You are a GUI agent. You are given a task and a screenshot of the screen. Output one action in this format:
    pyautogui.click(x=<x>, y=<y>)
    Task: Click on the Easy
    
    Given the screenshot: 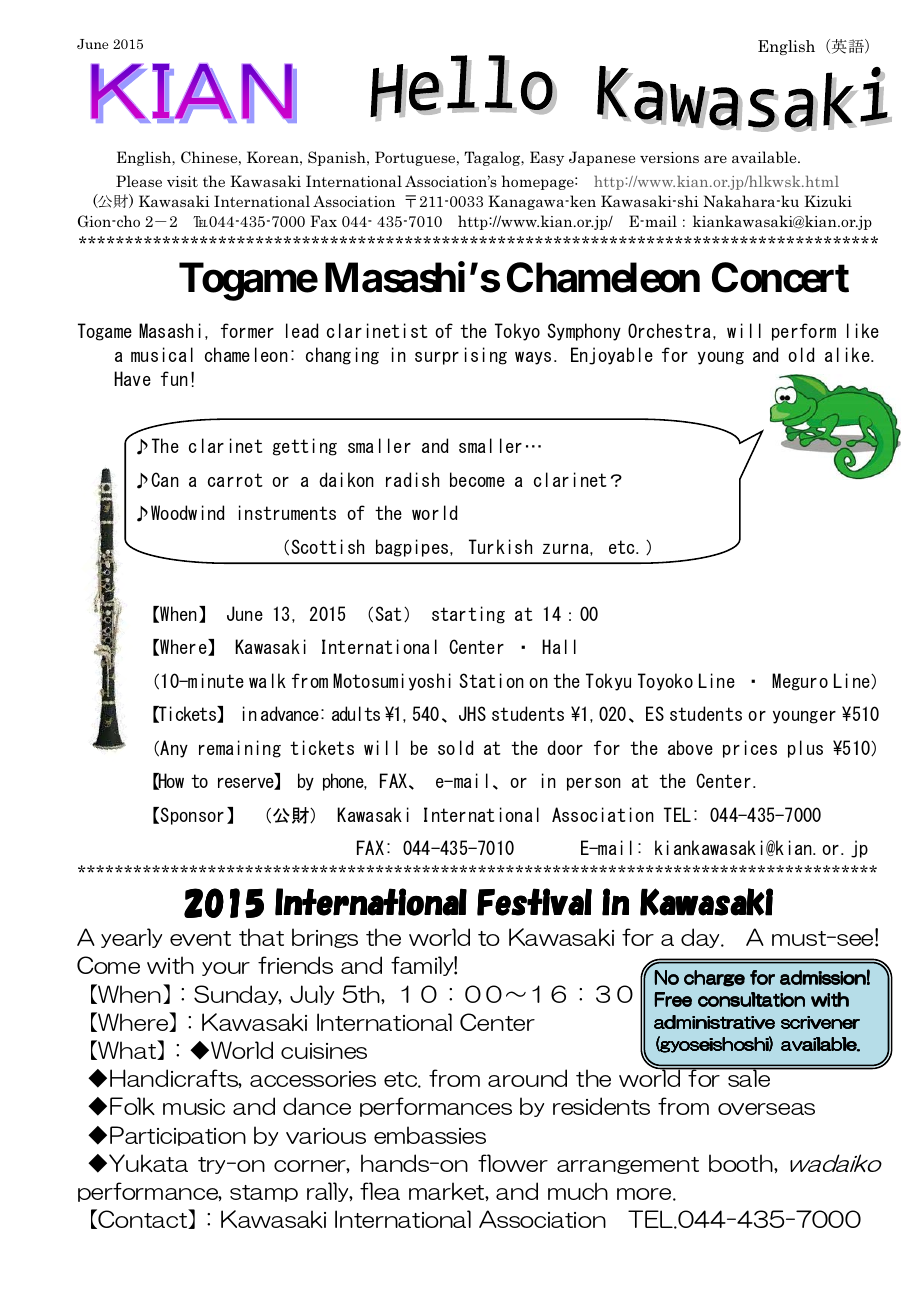 What is the action you would take?
    pyautogui.click(x=547, y=158)
